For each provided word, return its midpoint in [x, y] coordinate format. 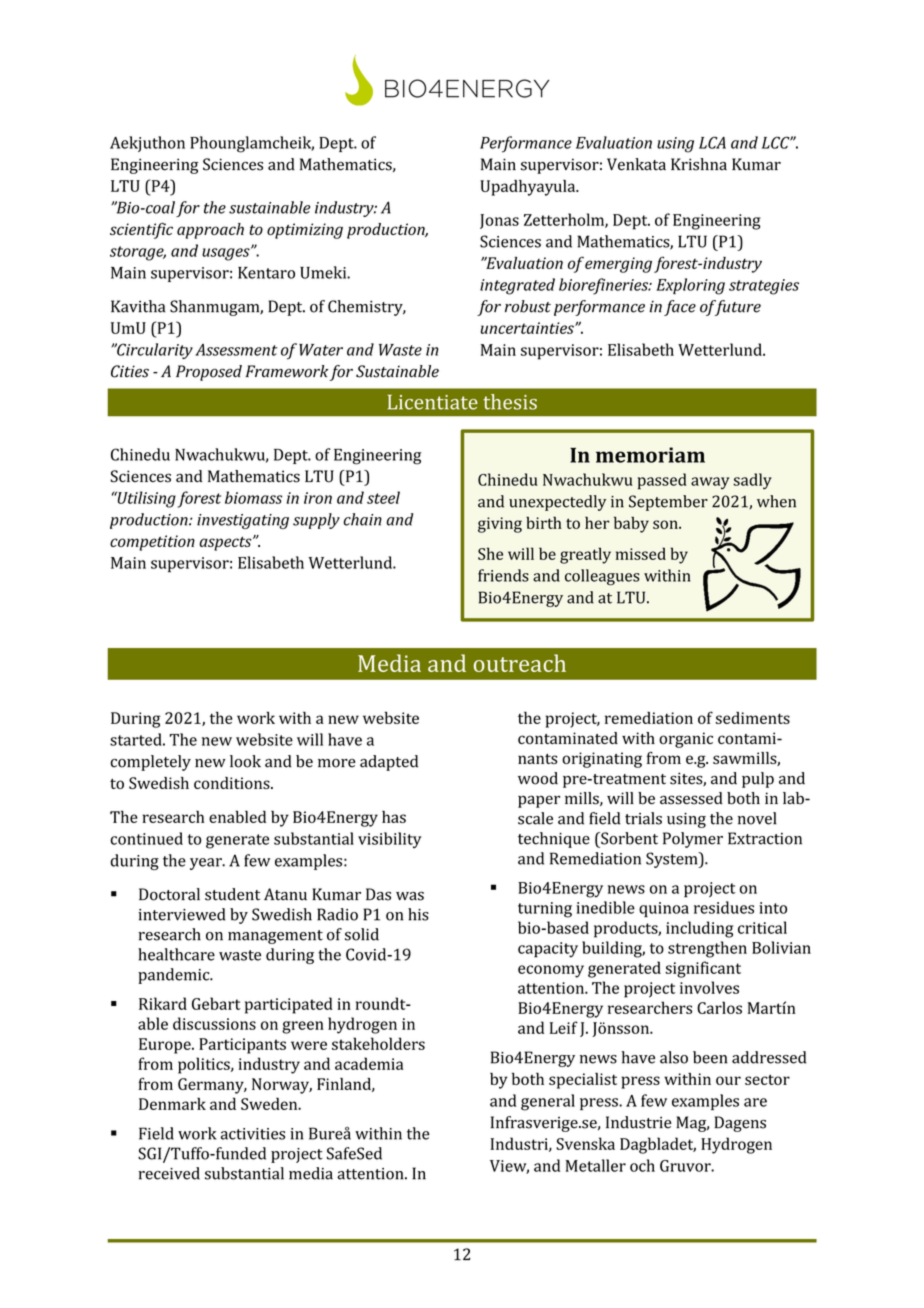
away [710, 483]
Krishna [699, 164]
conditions [233, 783]
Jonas [499, 221]
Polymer [693, 840]
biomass [253, 497]
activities [253, 1134]
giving [500, 525]
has [394, 817]
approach [210, 231]
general [548, 1102]
